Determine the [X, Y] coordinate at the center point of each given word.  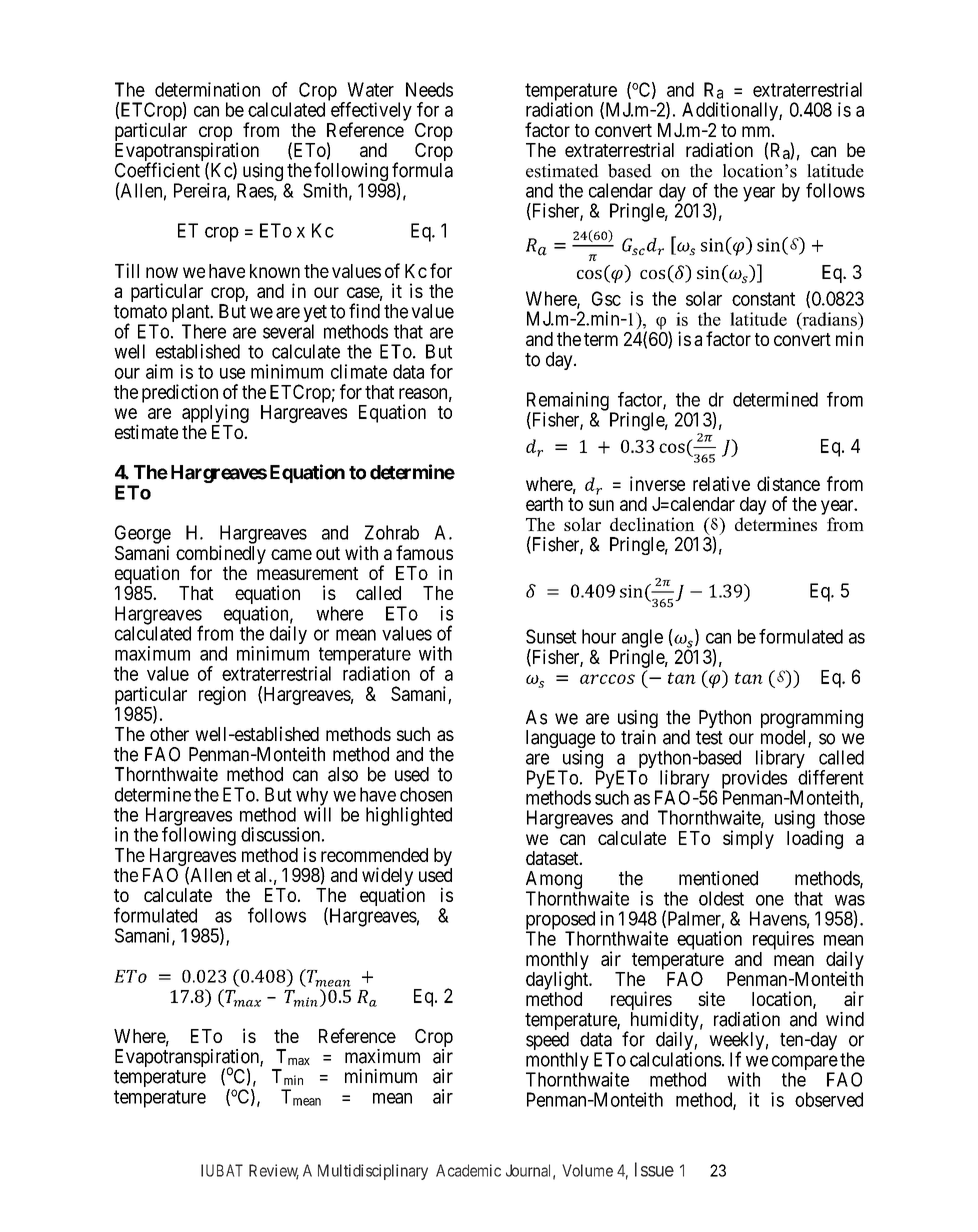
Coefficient [157, 170]
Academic [468, 1170]
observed [829, 1099]
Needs [429, 89]
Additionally [731, 111]
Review [274, 1171]
